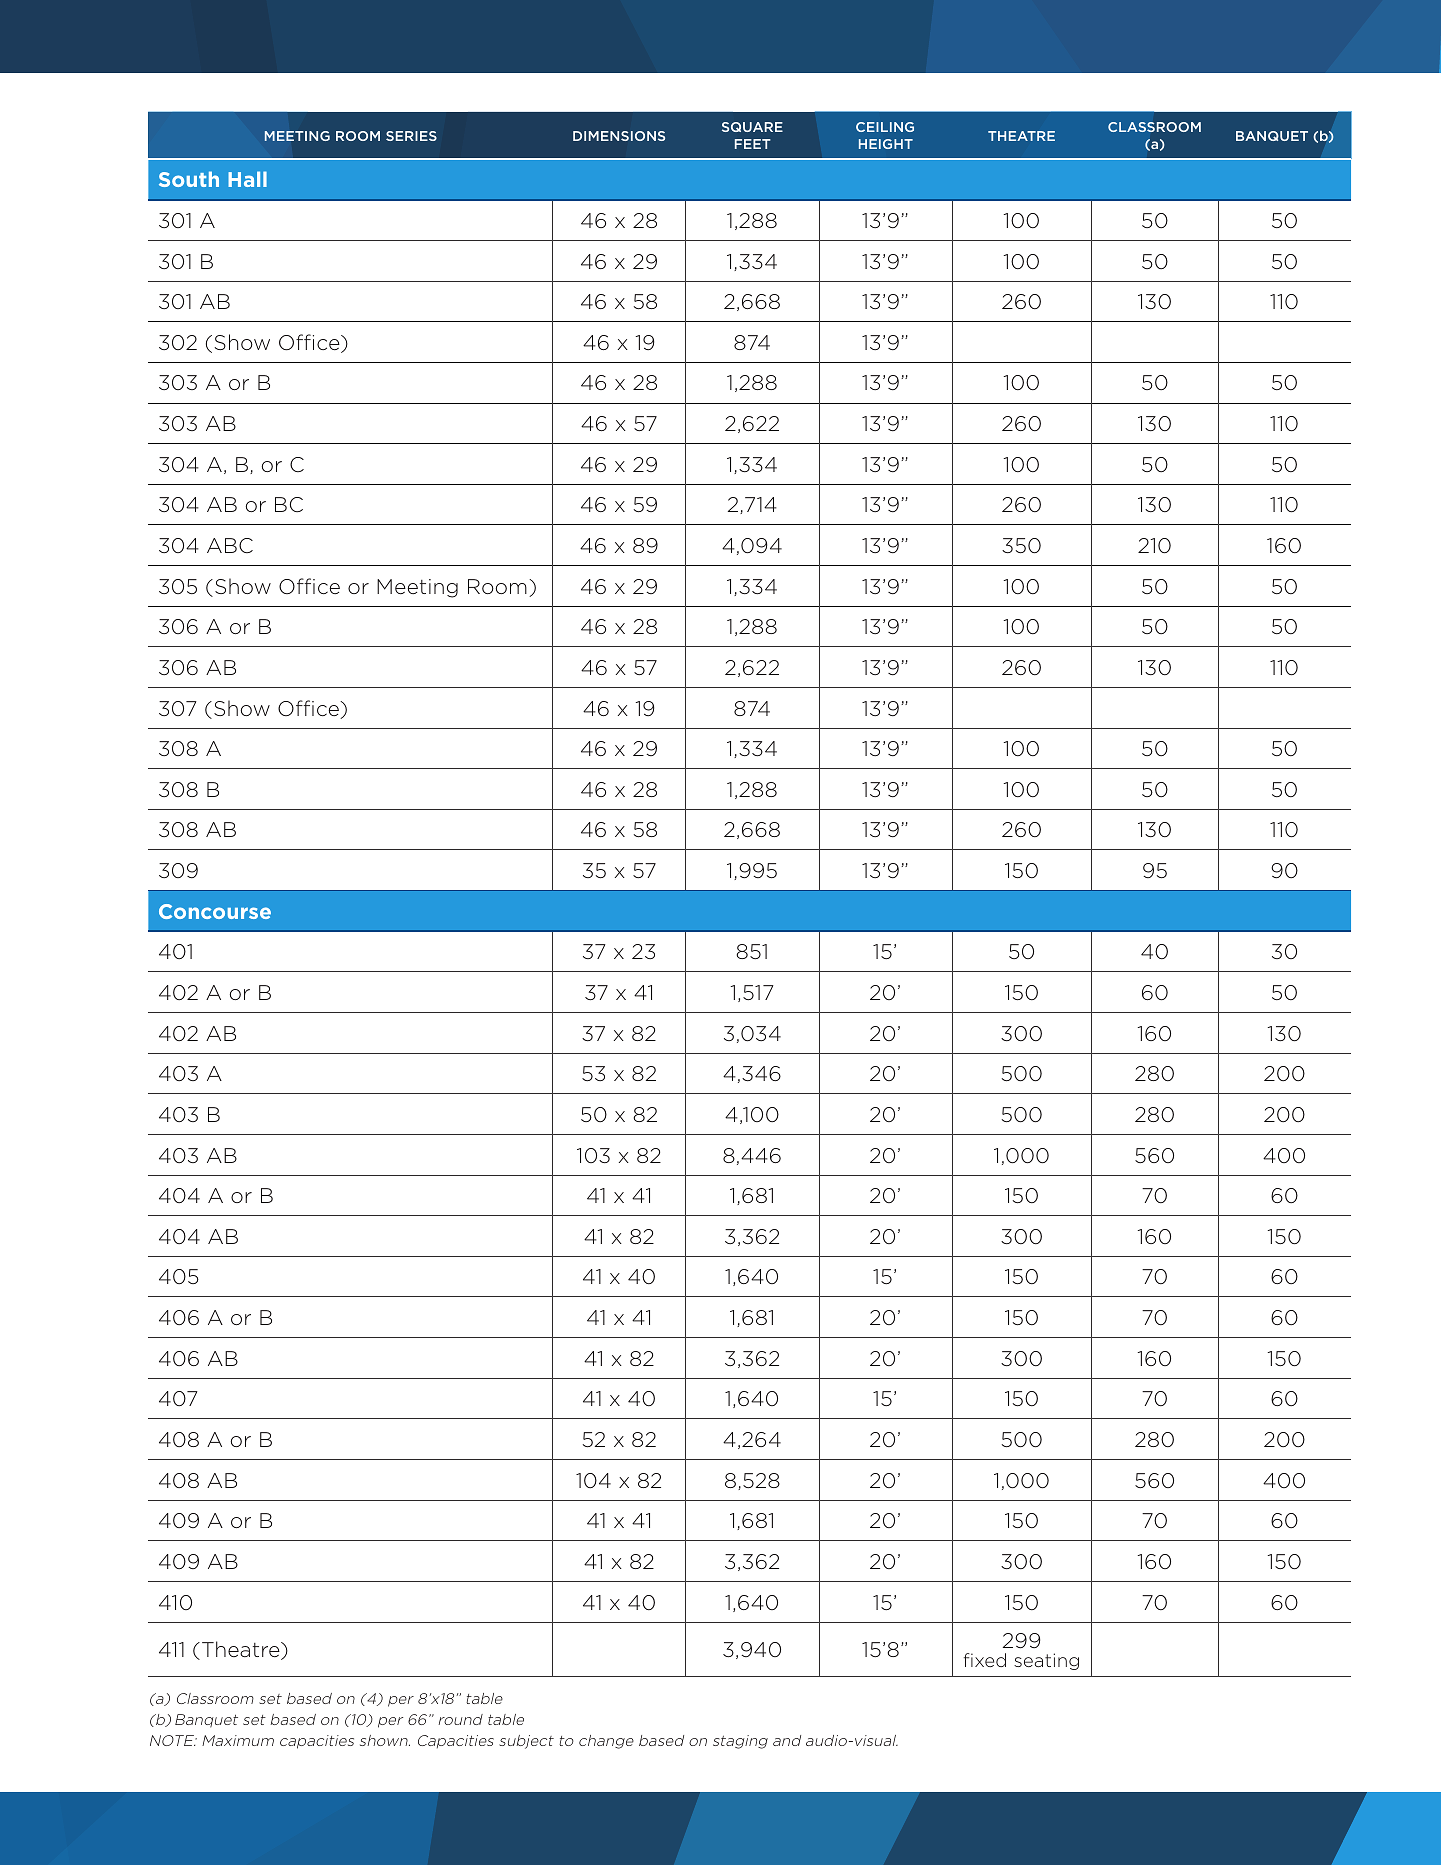 The width and height of the screenshot is (1441, 1865). Describe the element at coordinates (619, 136) in the screenshot. I see `DIMENSIONS` at that location.
